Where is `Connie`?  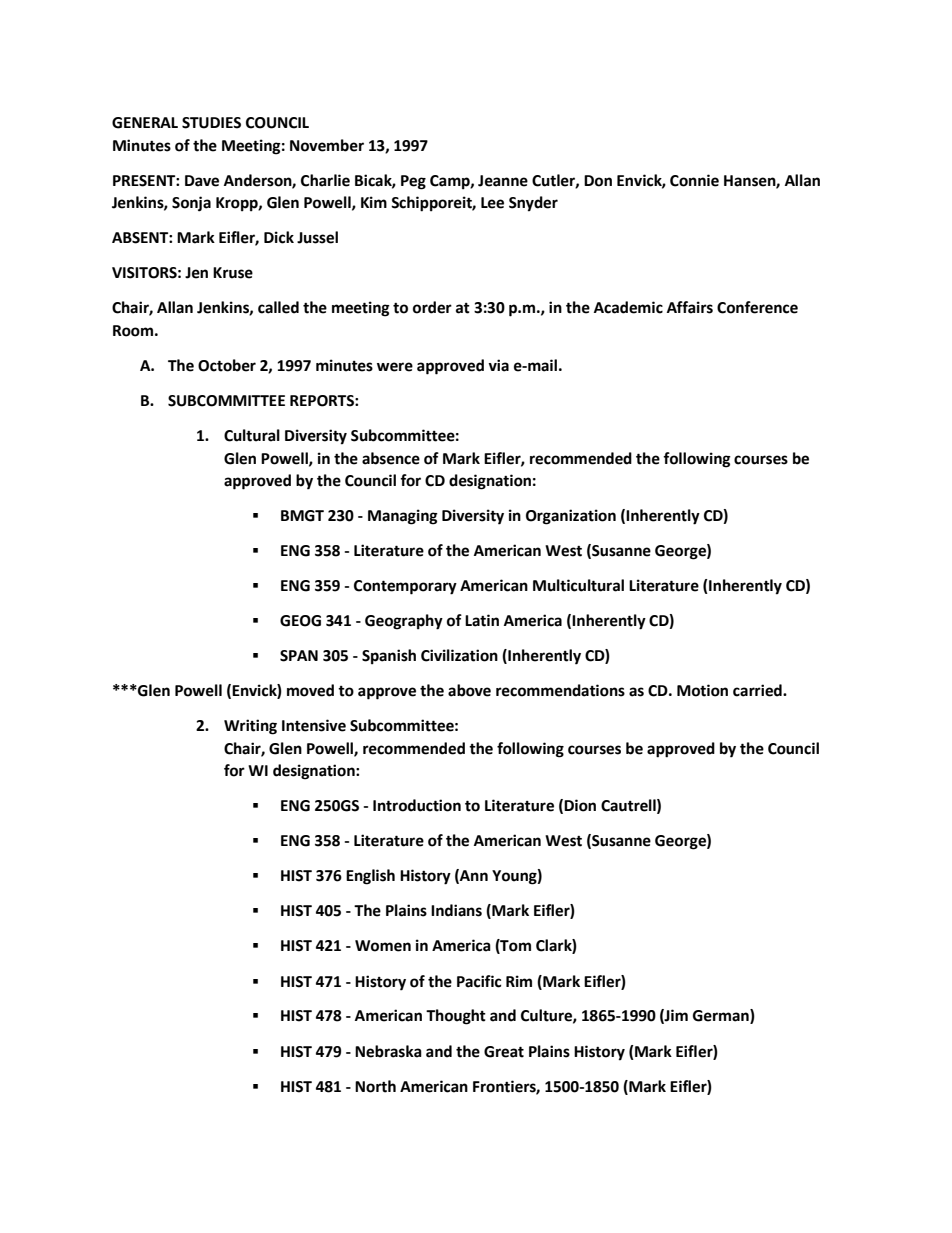 Connie is located at coordinates (694, 180).
